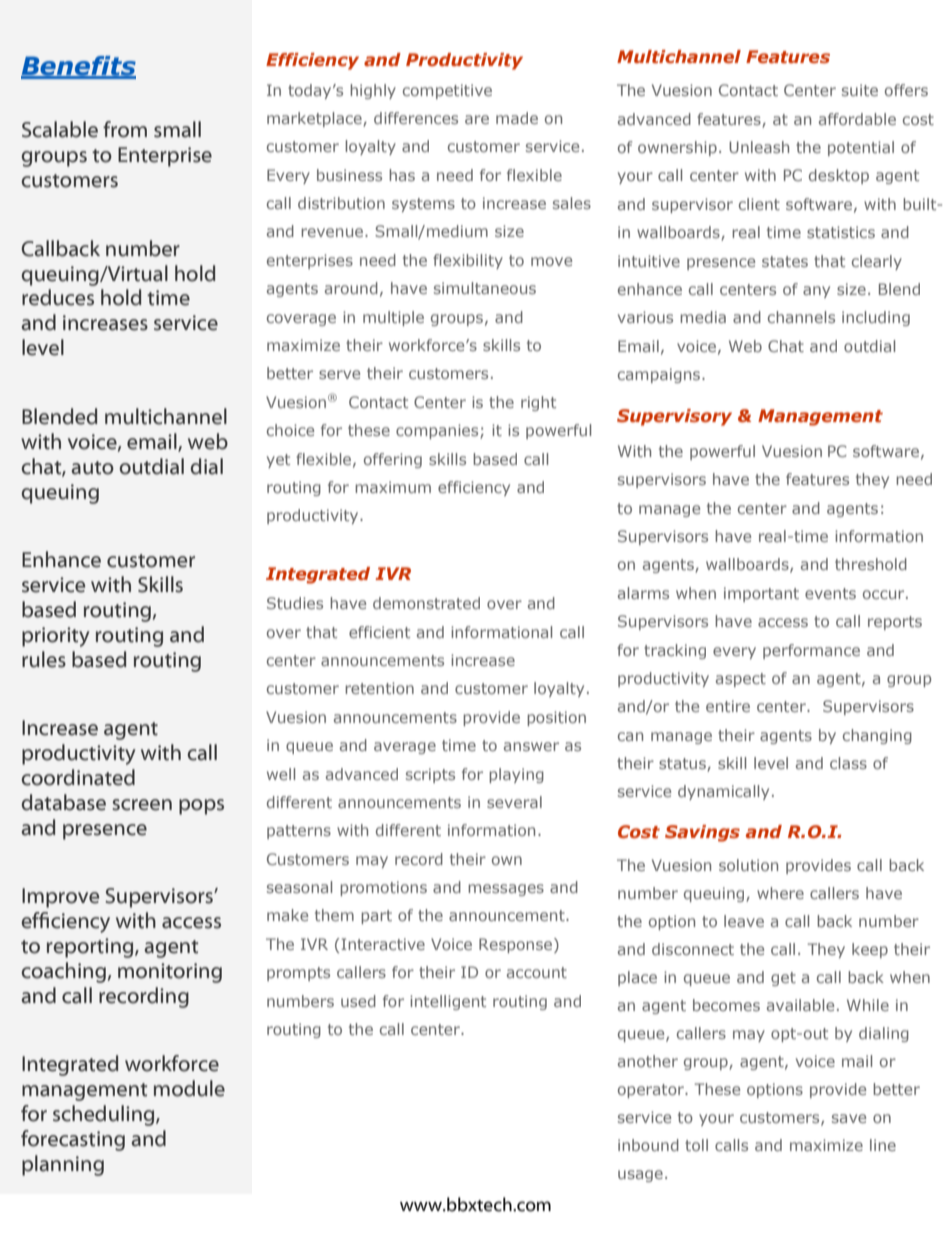 This screenshot has width=952, height=1233. Describe the element at coordinates (811, 651) in the screenshot. I see `performance` at that location.
